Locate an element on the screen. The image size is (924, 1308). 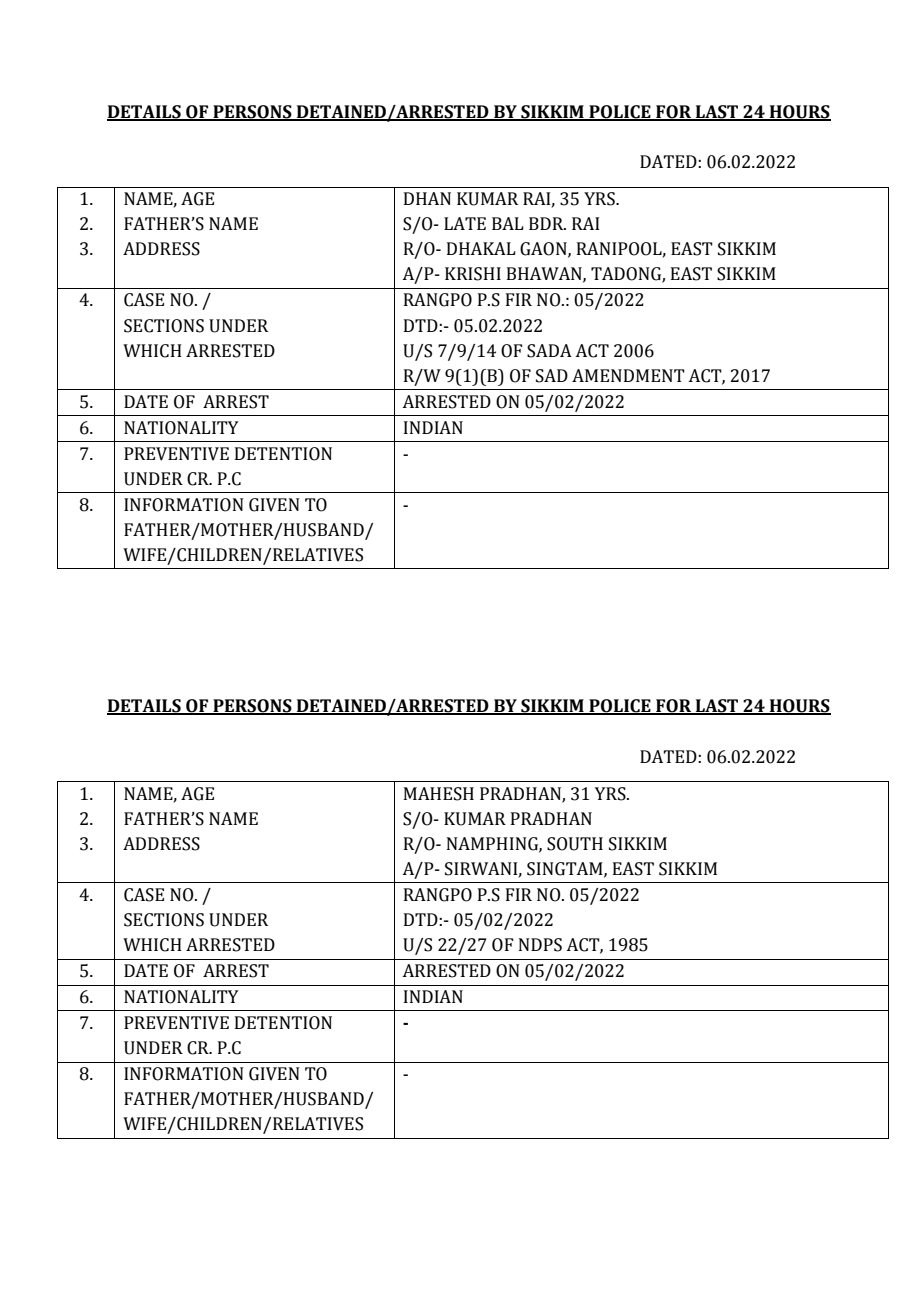
SOUTH is located at coordinates (575, 844).
